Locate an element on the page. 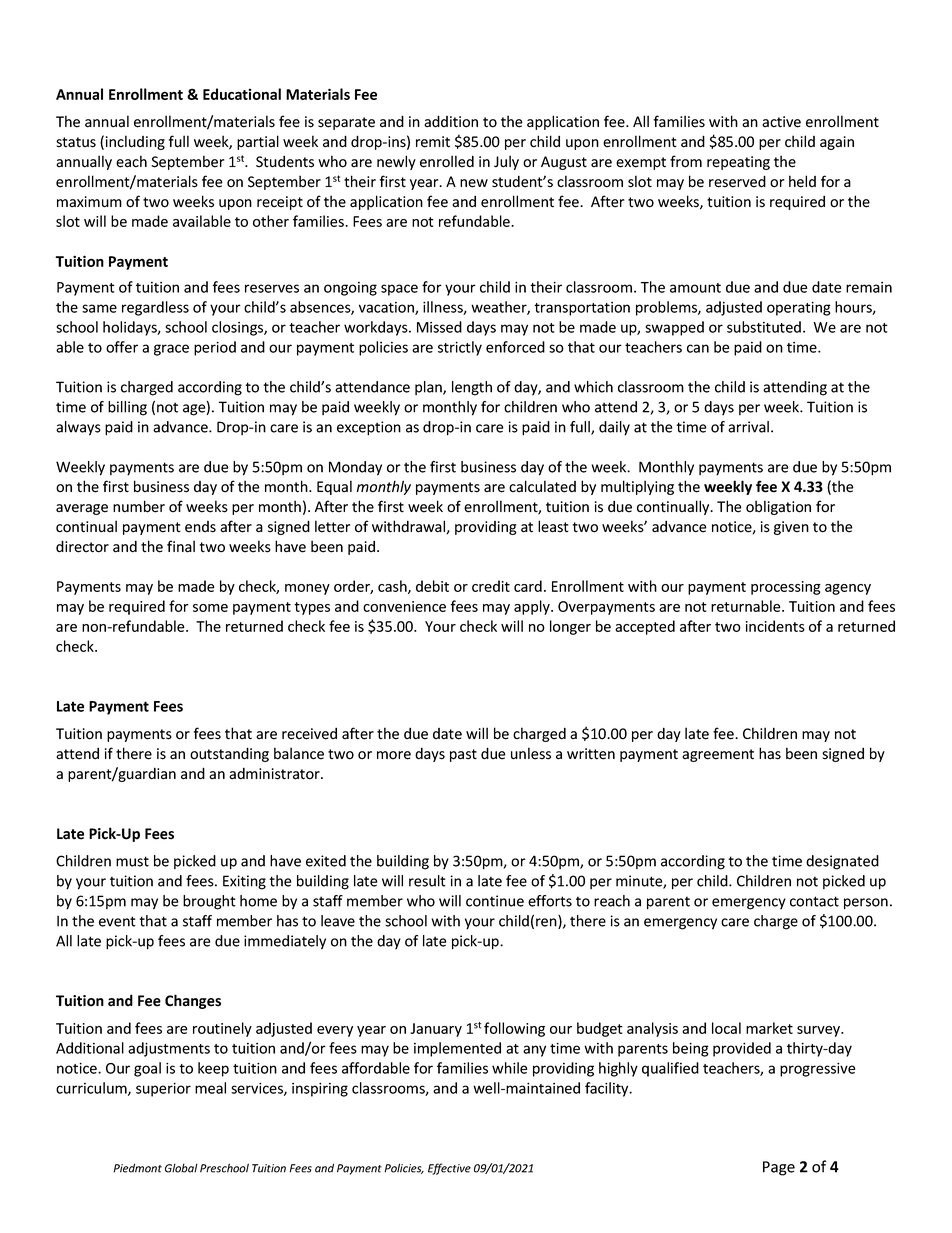 This image has width=952, height=1233. remit is located at coordinates (433, 142).
